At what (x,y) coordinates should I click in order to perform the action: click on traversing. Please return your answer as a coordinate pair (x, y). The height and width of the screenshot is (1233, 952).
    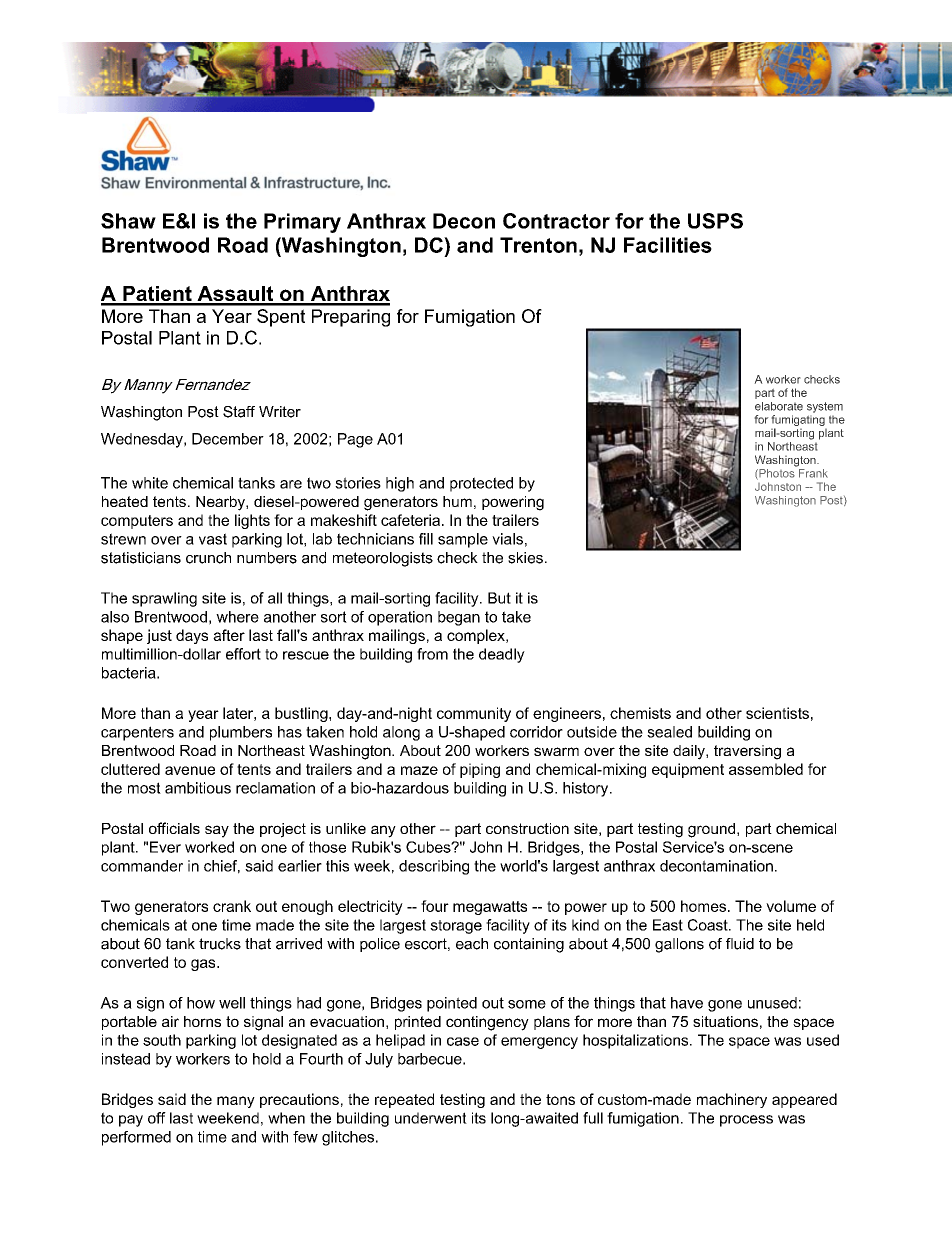
    Looking at the image, I should click on (747, 752).
